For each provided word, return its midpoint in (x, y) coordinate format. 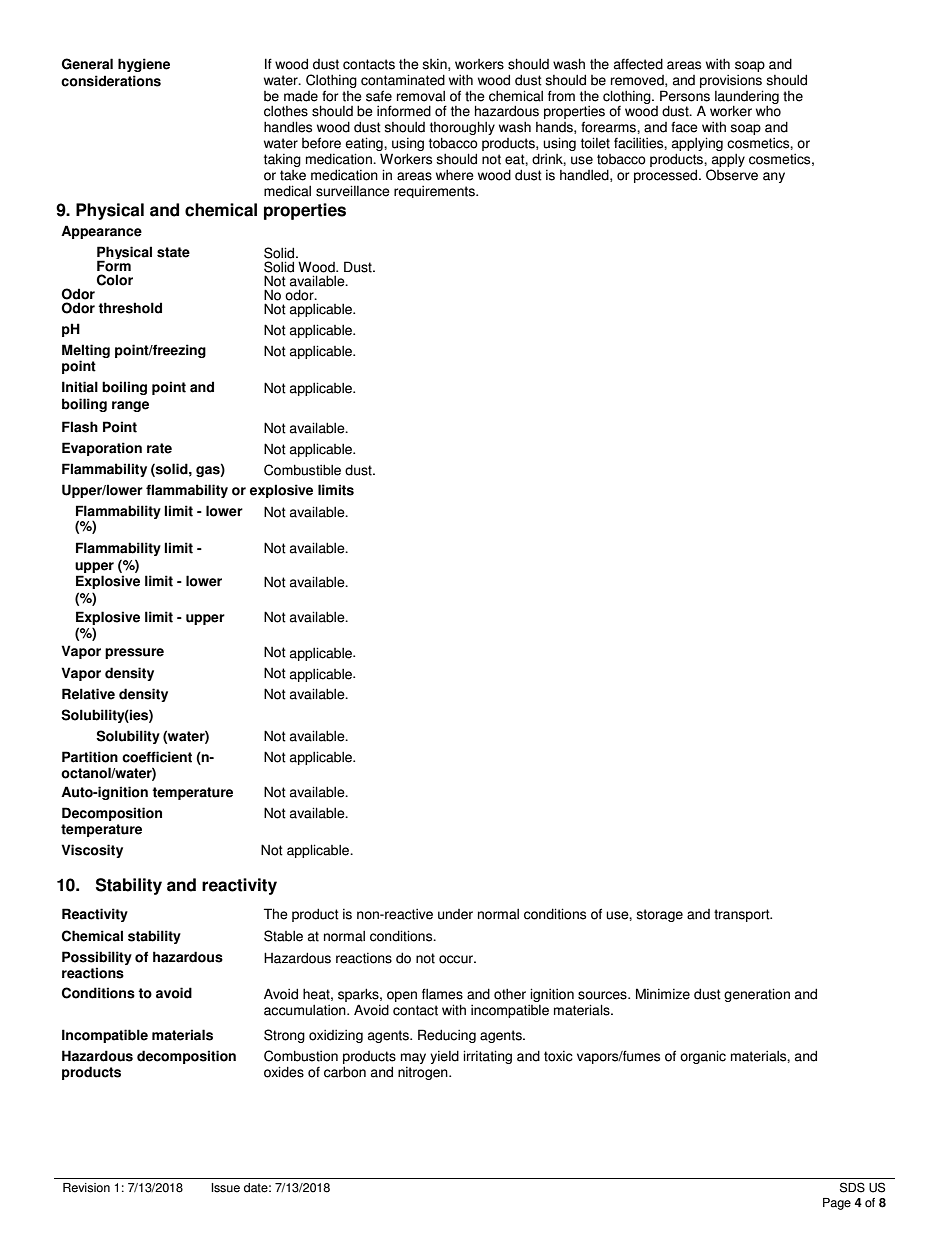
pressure (134, 653)
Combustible (302, 470)
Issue (225, 1188)
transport (743, 915)
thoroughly (462, 129)
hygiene (144, 65)
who (768, 111)
